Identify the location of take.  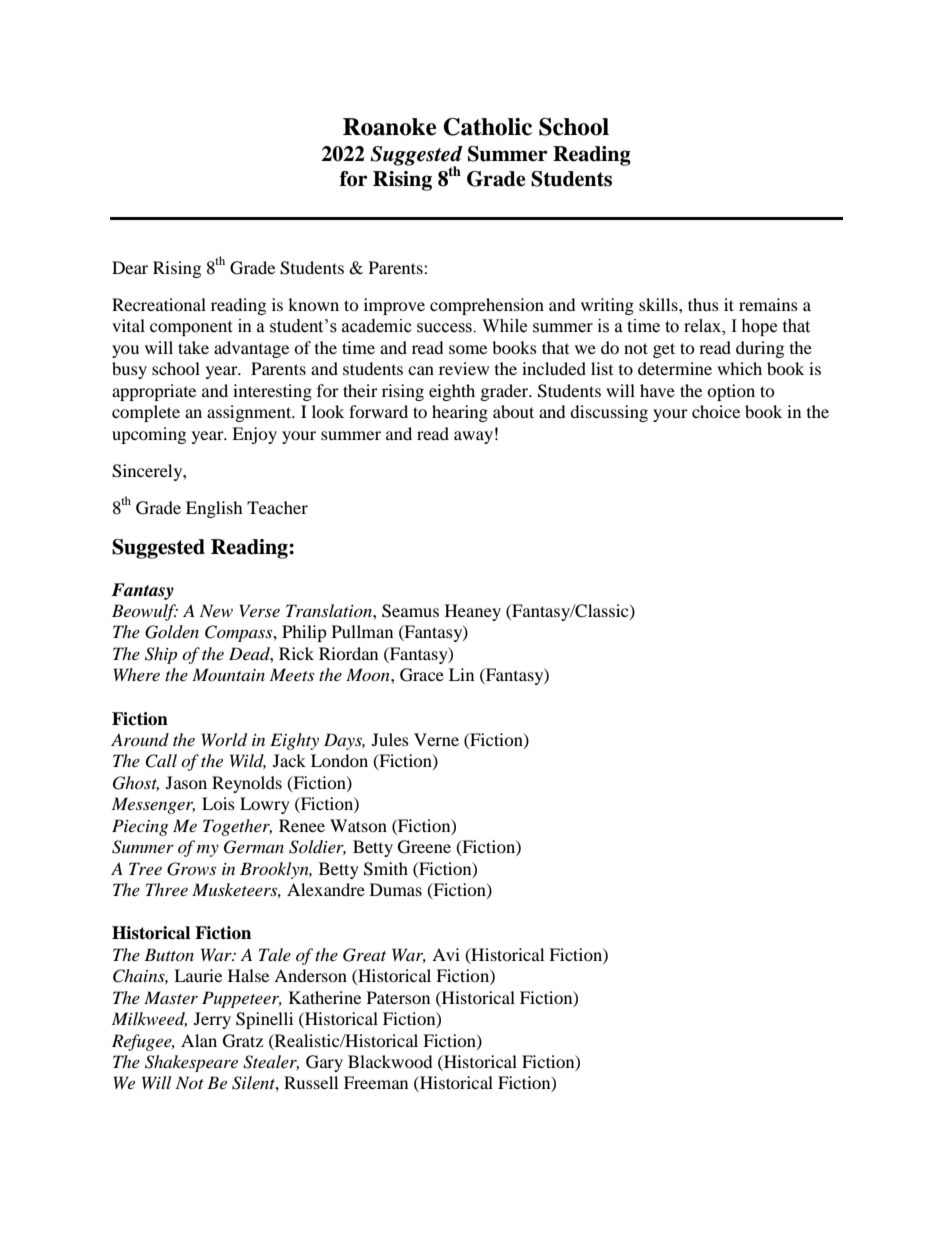
(193, 347).
